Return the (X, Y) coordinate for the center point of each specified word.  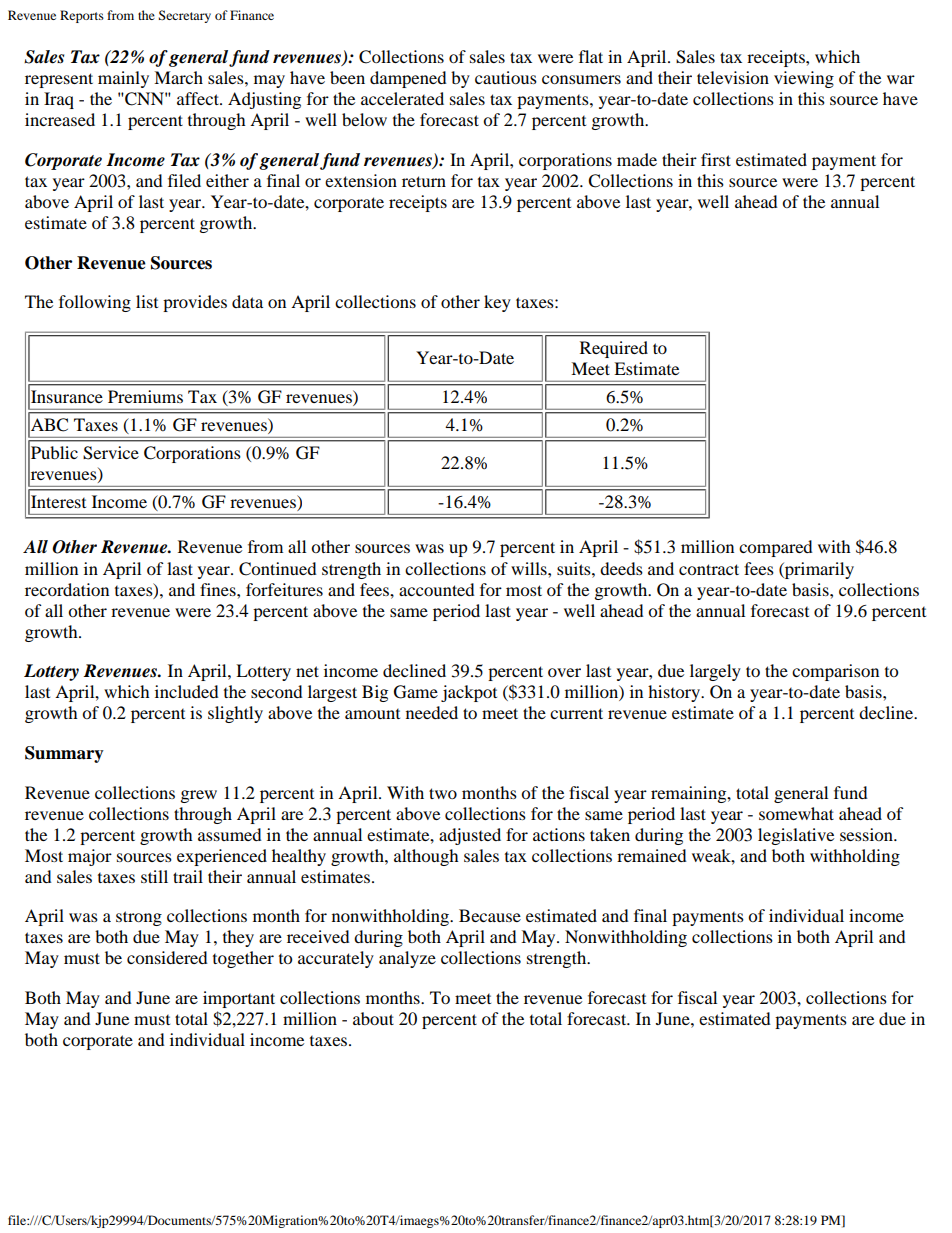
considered (167, 957)
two (443, 793)
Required (614, 349)
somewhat (796, 813)
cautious (506, 77)
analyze (407, 959)
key (497, 303)
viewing (804, 79)
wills (530, 568)
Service (111, 453)
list (147, 301)
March (178, 77)
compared (776, 548)
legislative (796, 836)
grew (199, 796)
